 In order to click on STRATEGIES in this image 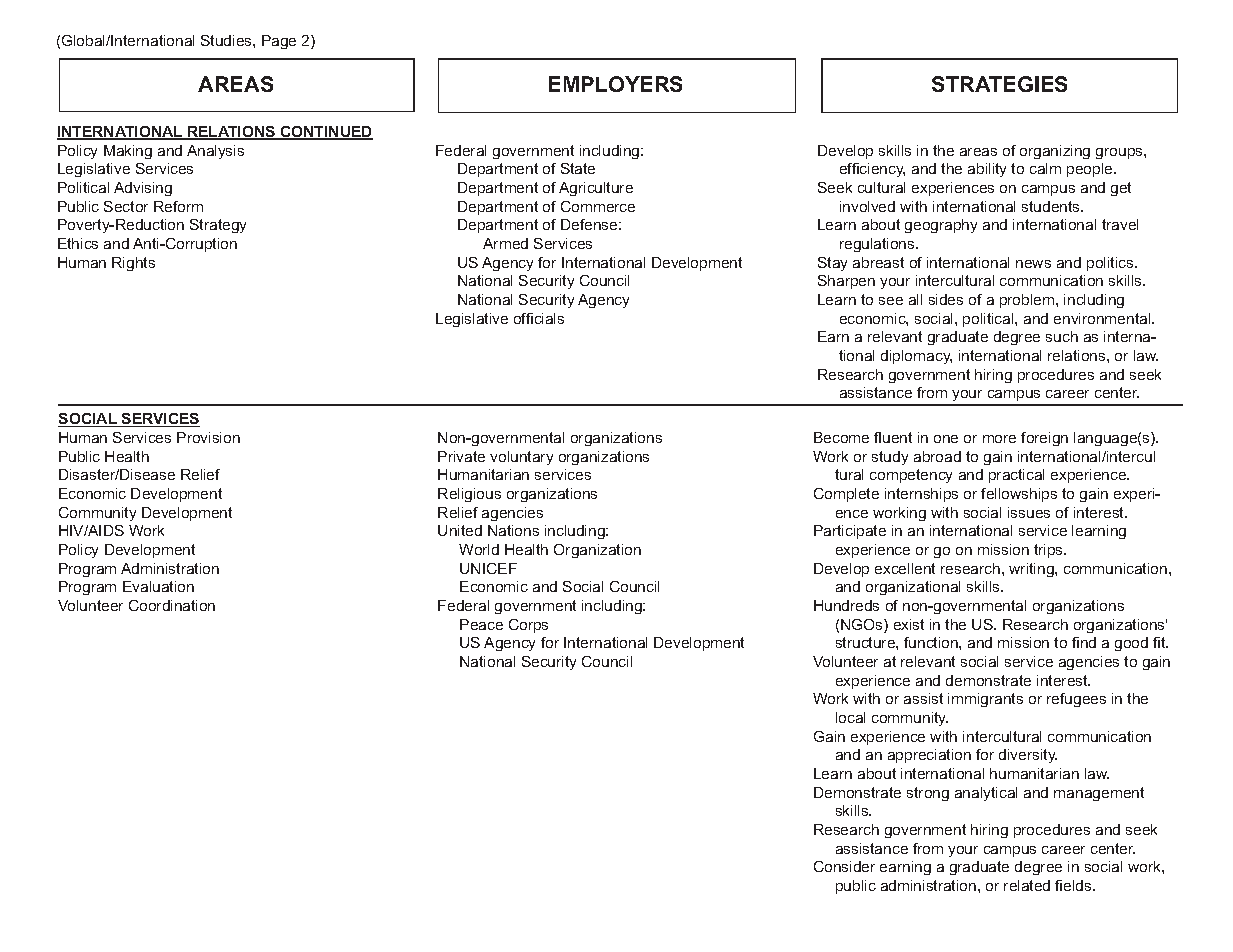, I will do `click(999, 84)`.
